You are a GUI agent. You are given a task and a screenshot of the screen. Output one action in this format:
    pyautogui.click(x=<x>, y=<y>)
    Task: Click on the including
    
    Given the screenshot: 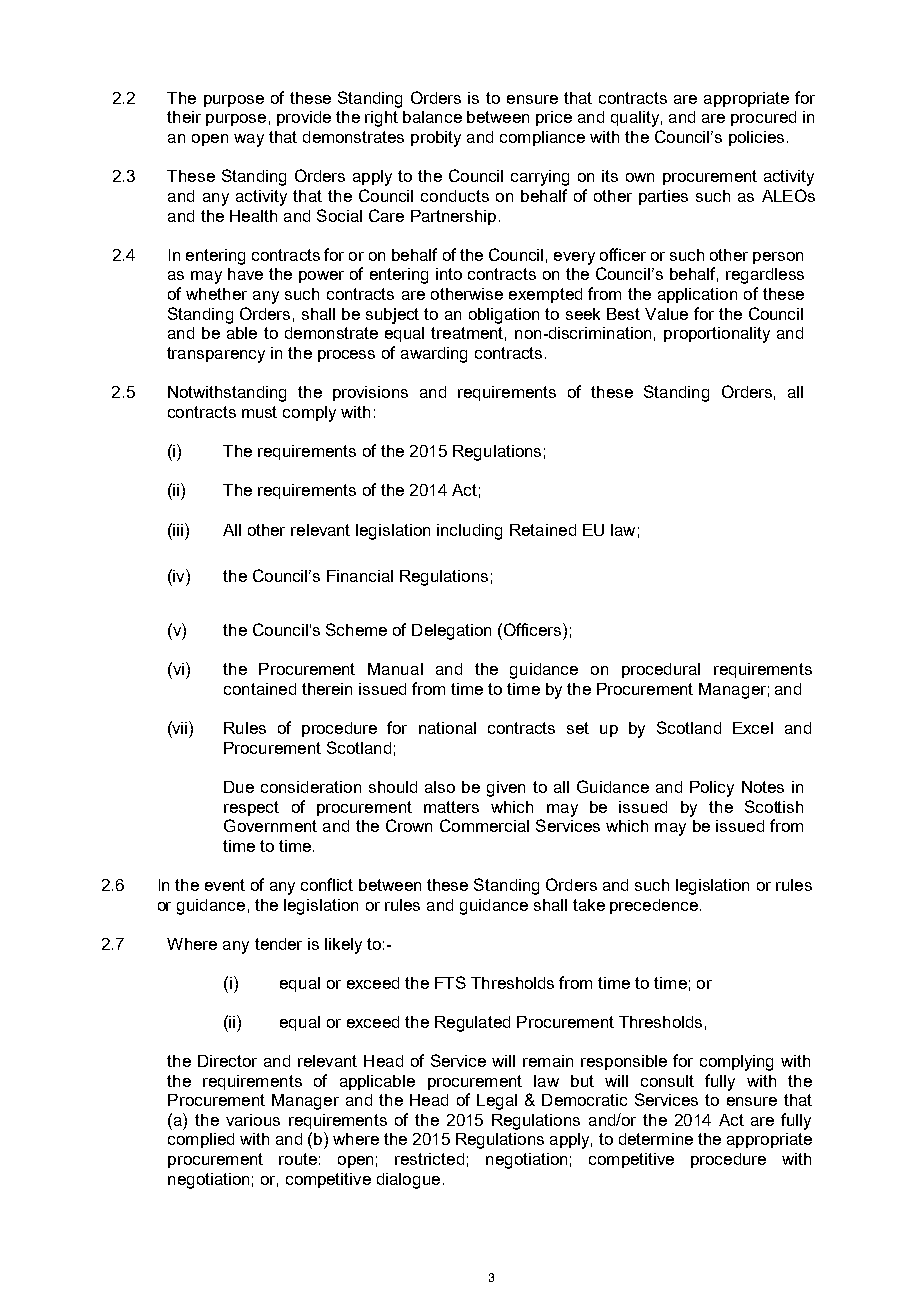 What is the action you would take?
    pyautogui.click(x=469, y=532)
